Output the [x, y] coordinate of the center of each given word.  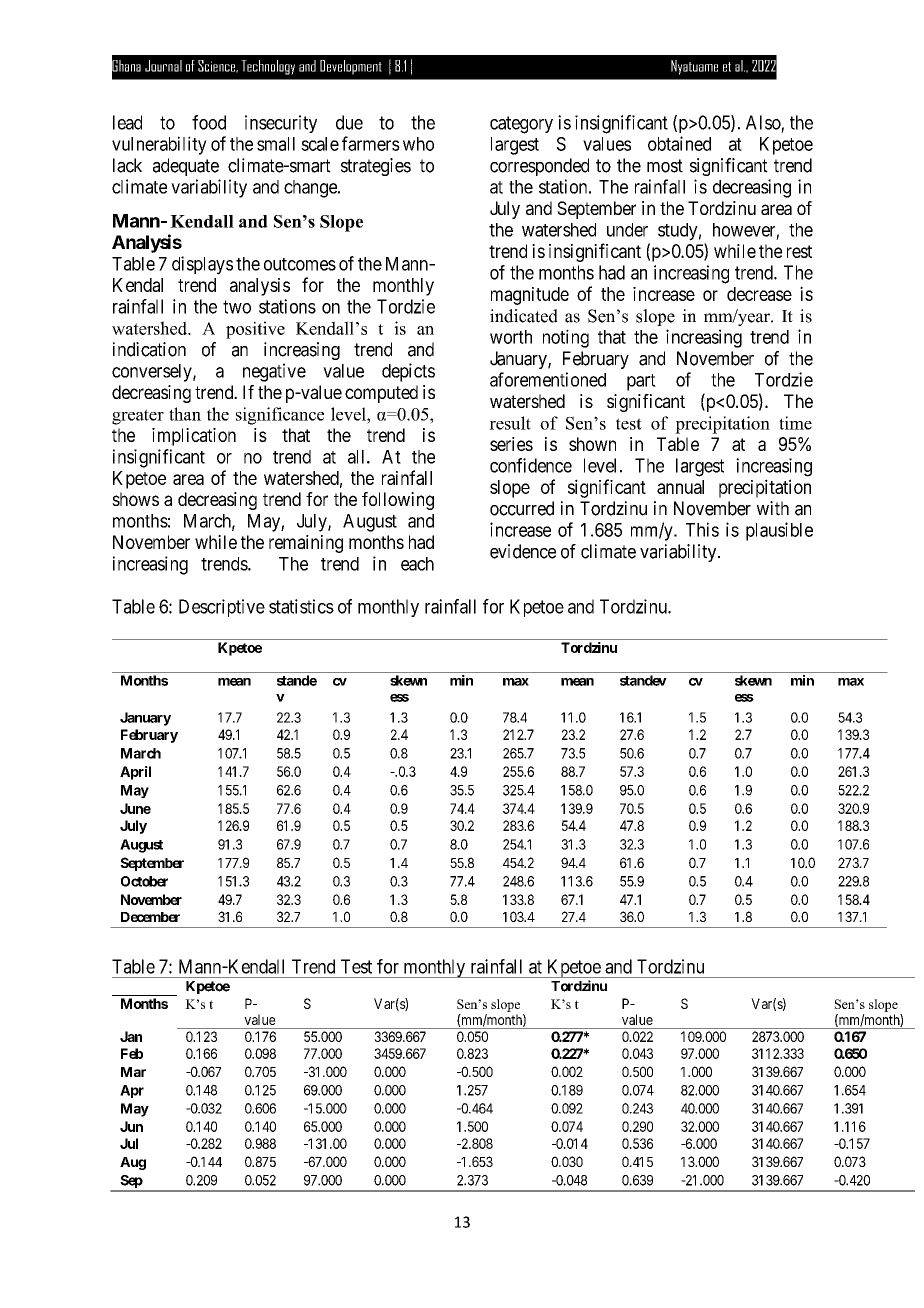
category [521, 125]
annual [680, 487]
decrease [759, 294]
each [417, 564]
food [209, 122]
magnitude [530, 296]
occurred [522, 508]
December [150, 917]
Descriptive [222, 608]
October [144, 881]
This [702, 529]
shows [135, 499]
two [237, 307]
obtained [679, 143]
